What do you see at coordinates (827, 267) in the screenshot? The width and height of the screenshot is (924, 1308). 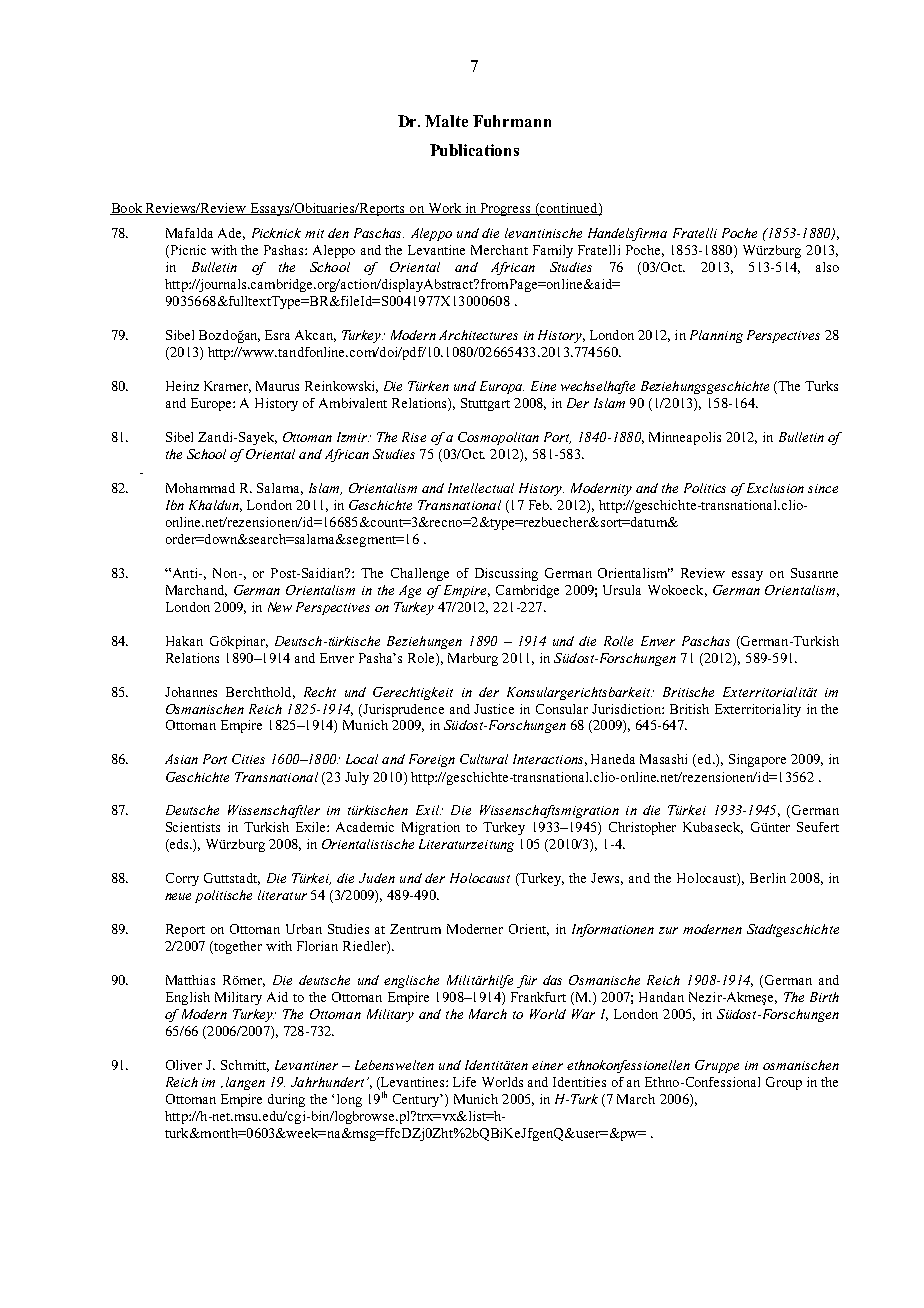 I see `also` at bounding box center [827, 267].
